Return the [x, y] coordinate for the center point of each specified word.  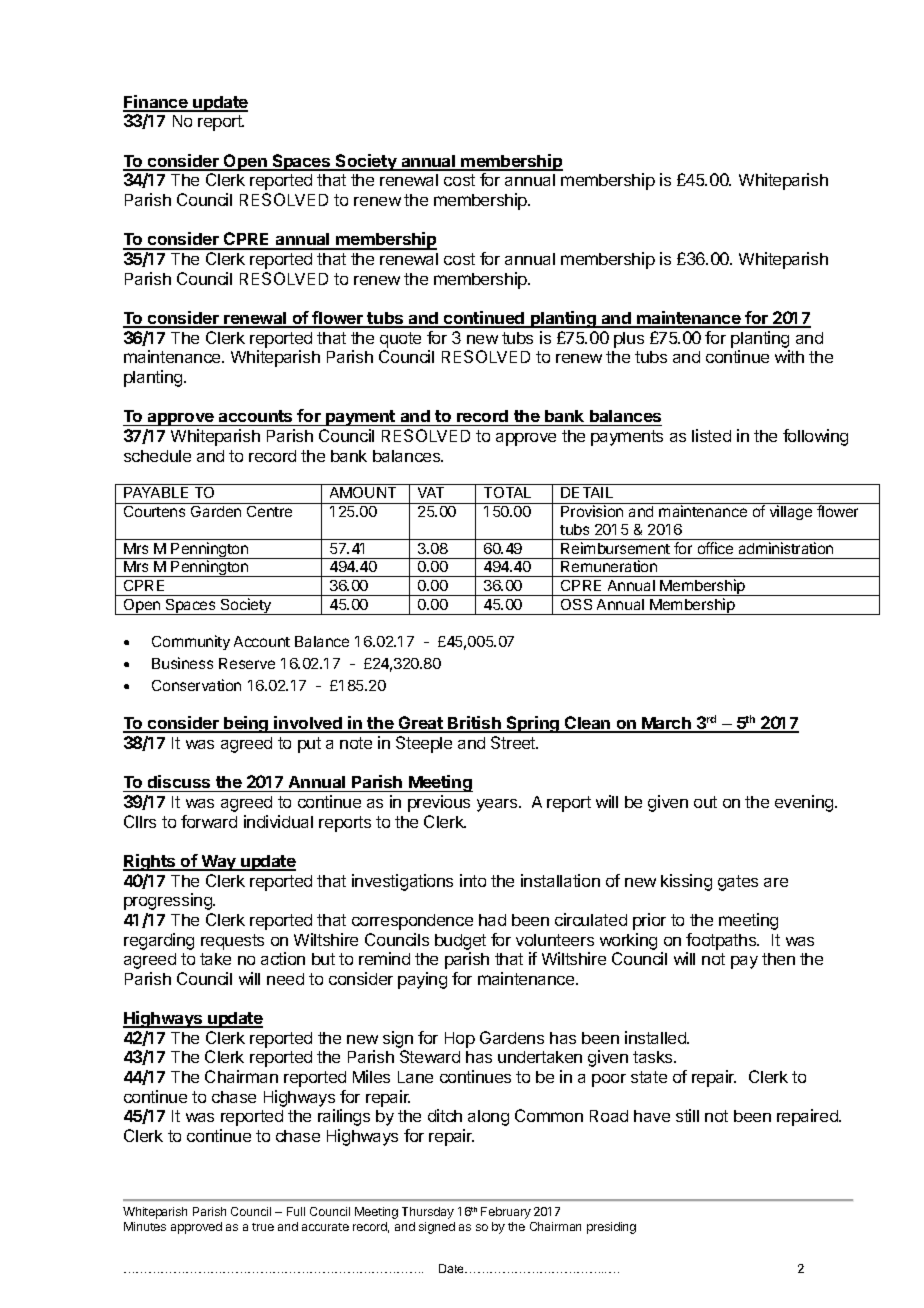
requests [232, 942]
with [789, 356]
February [506, 1213]
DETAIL [587, 492]
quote [400, 340]
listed [711, 435]
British [474, 724]
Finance [156, 103]
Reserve [247, 663]
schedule [157, 456]
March [666, 724]
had [492, 920]
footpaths [722, 941]
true [263, 1227]
